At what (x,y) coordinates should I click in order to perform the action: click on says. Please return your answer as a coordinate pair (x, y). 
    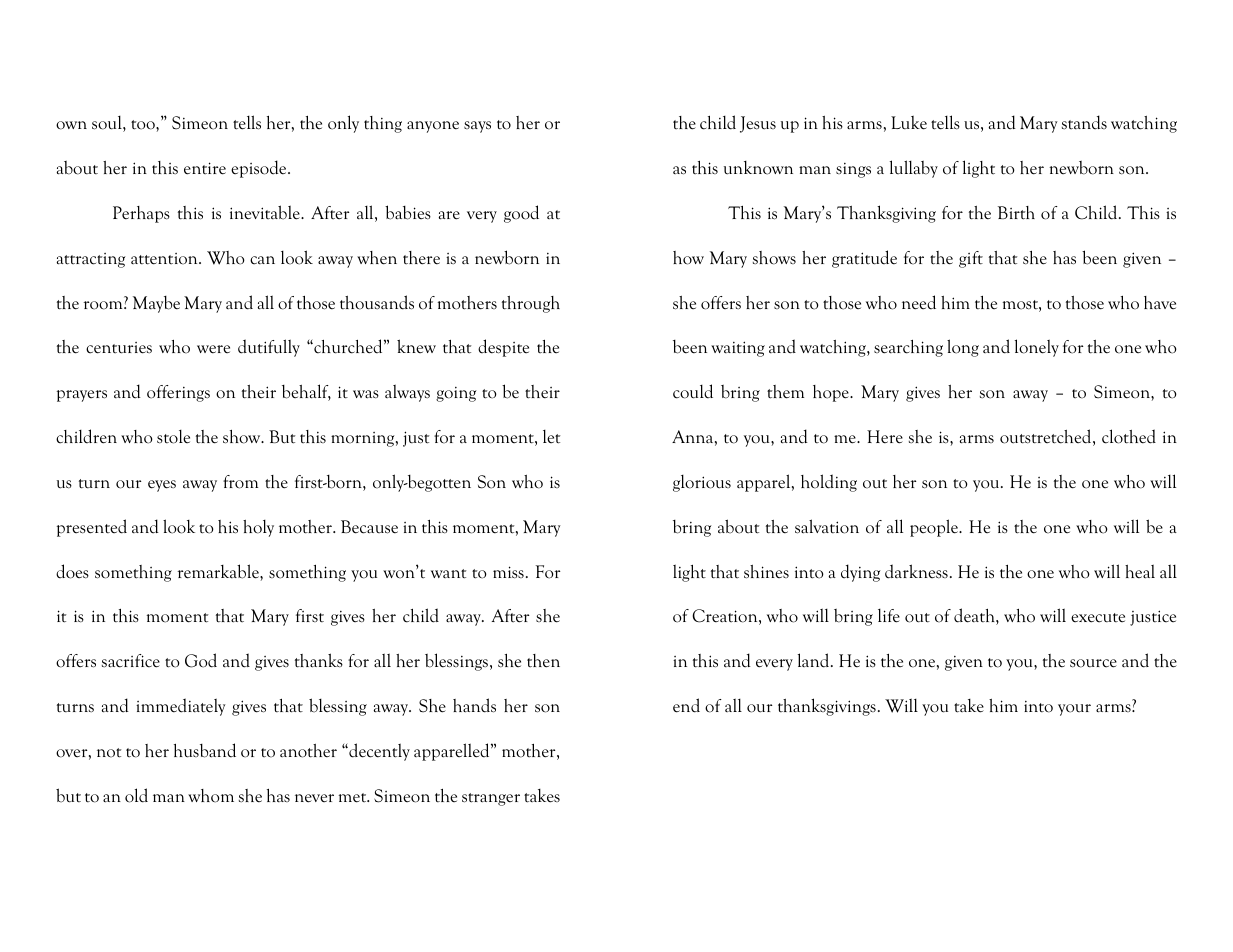
    Looking at the image, I should click on (477, 127).
